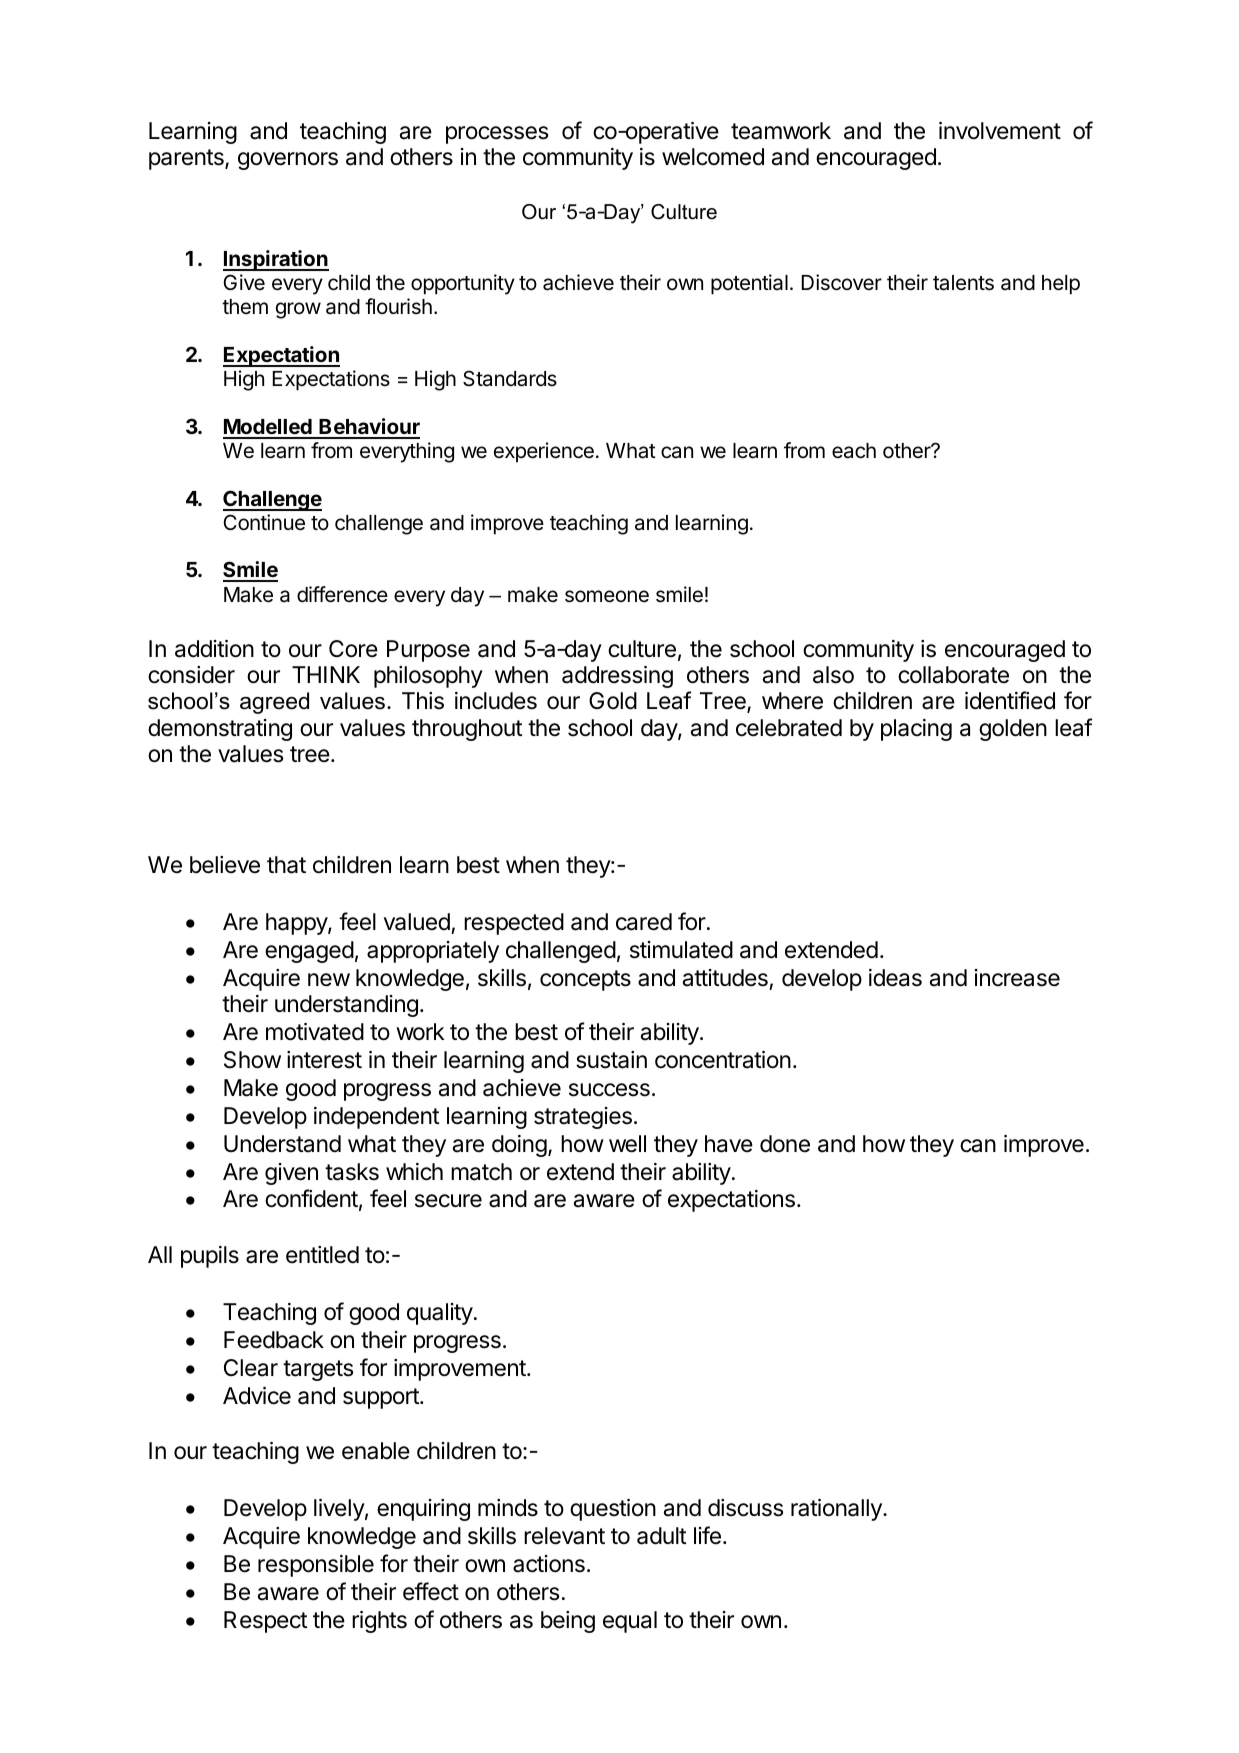 The image size is (1239, 1753). I want to click on responsible, so click(316, 1566).
